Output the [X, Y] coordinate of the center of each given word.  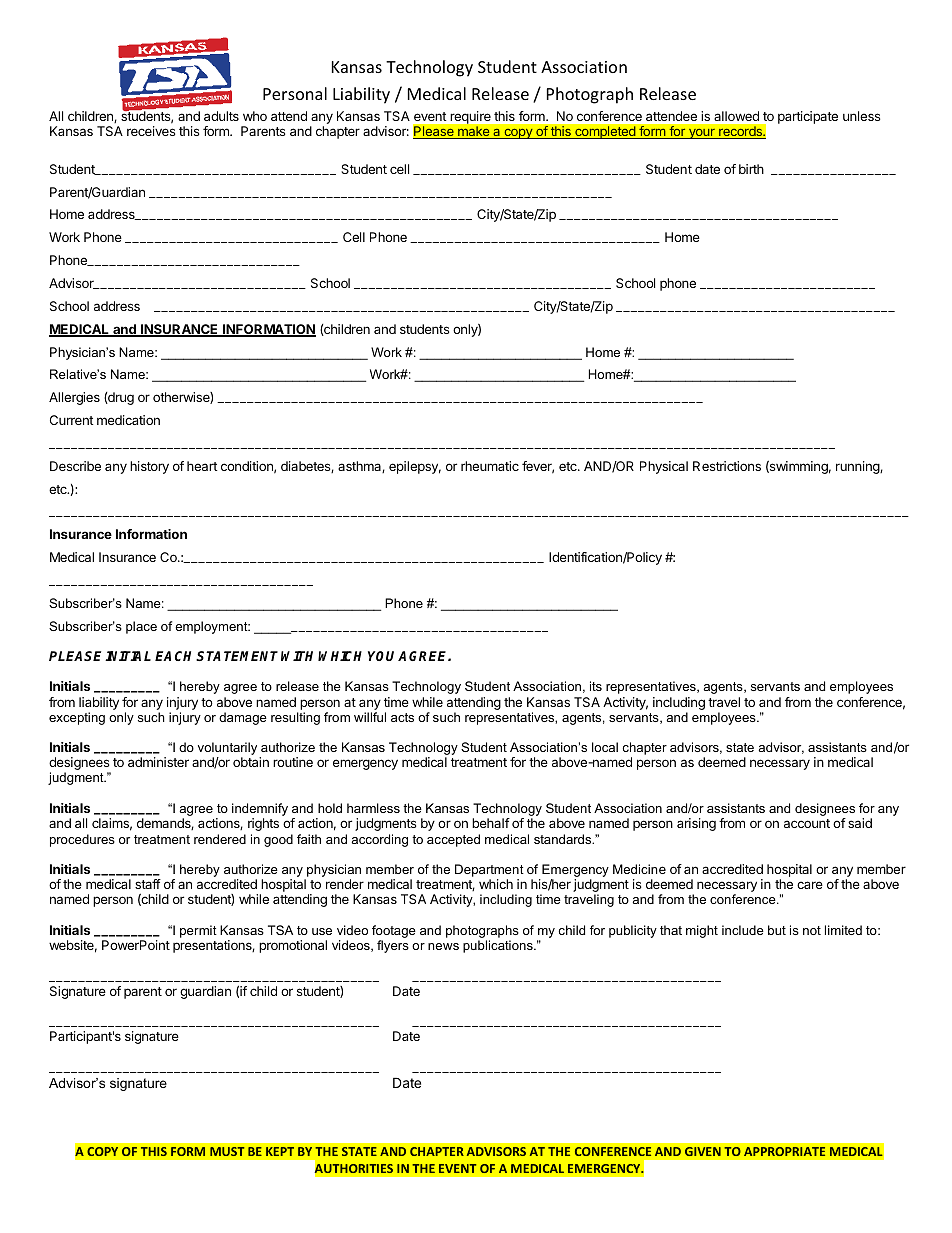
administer [158, 762]
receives [151, 131]
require [471, 117]
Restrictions [727, 466]
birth [751, 169]
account [807, 823]
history [149, 467]
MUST [227, 1151]
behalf [491, 823]
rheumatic [490, 466]
